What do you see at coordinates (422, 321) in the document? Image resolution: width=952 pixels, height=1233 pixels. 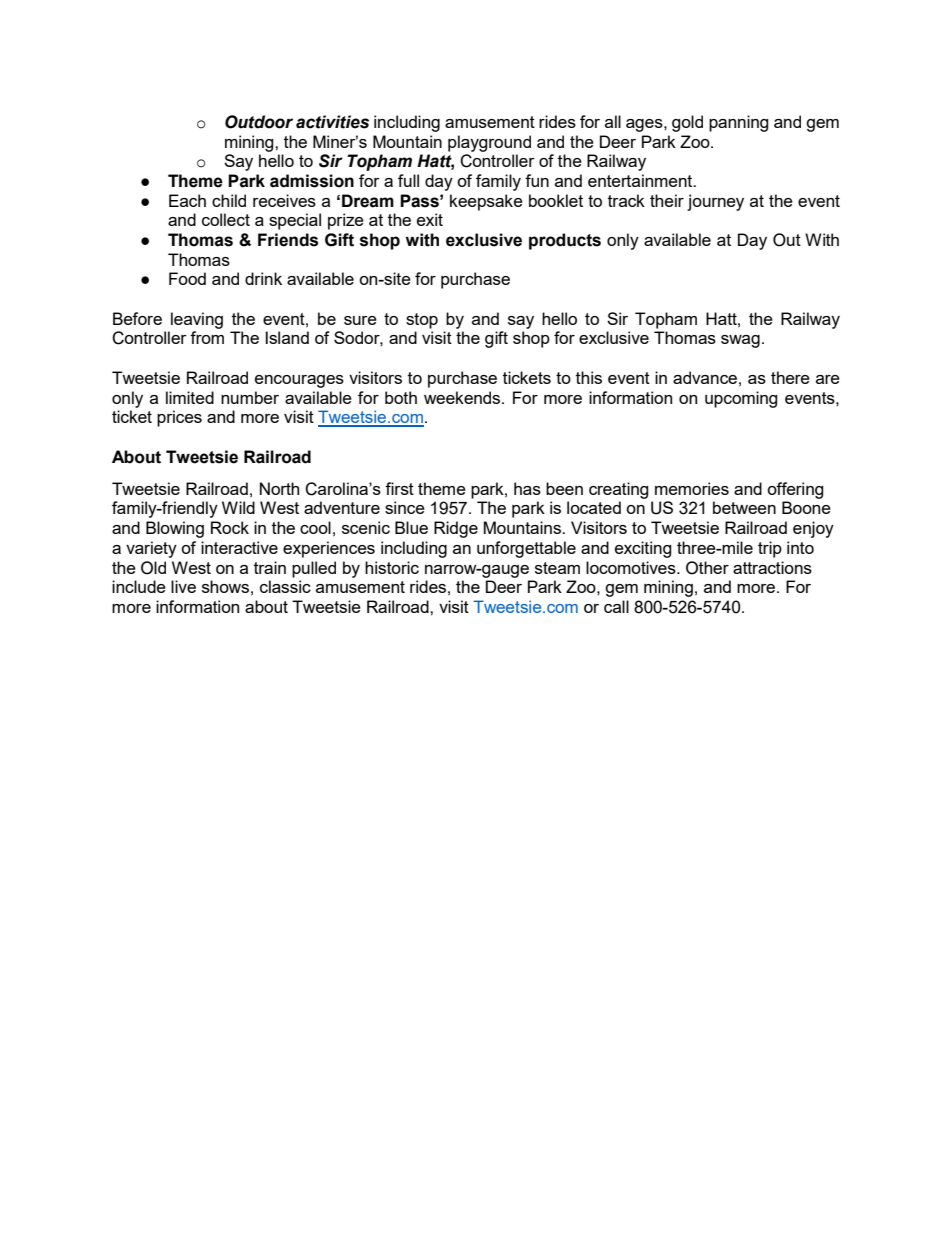 I see `stop` at bounding box center [422, 321].
